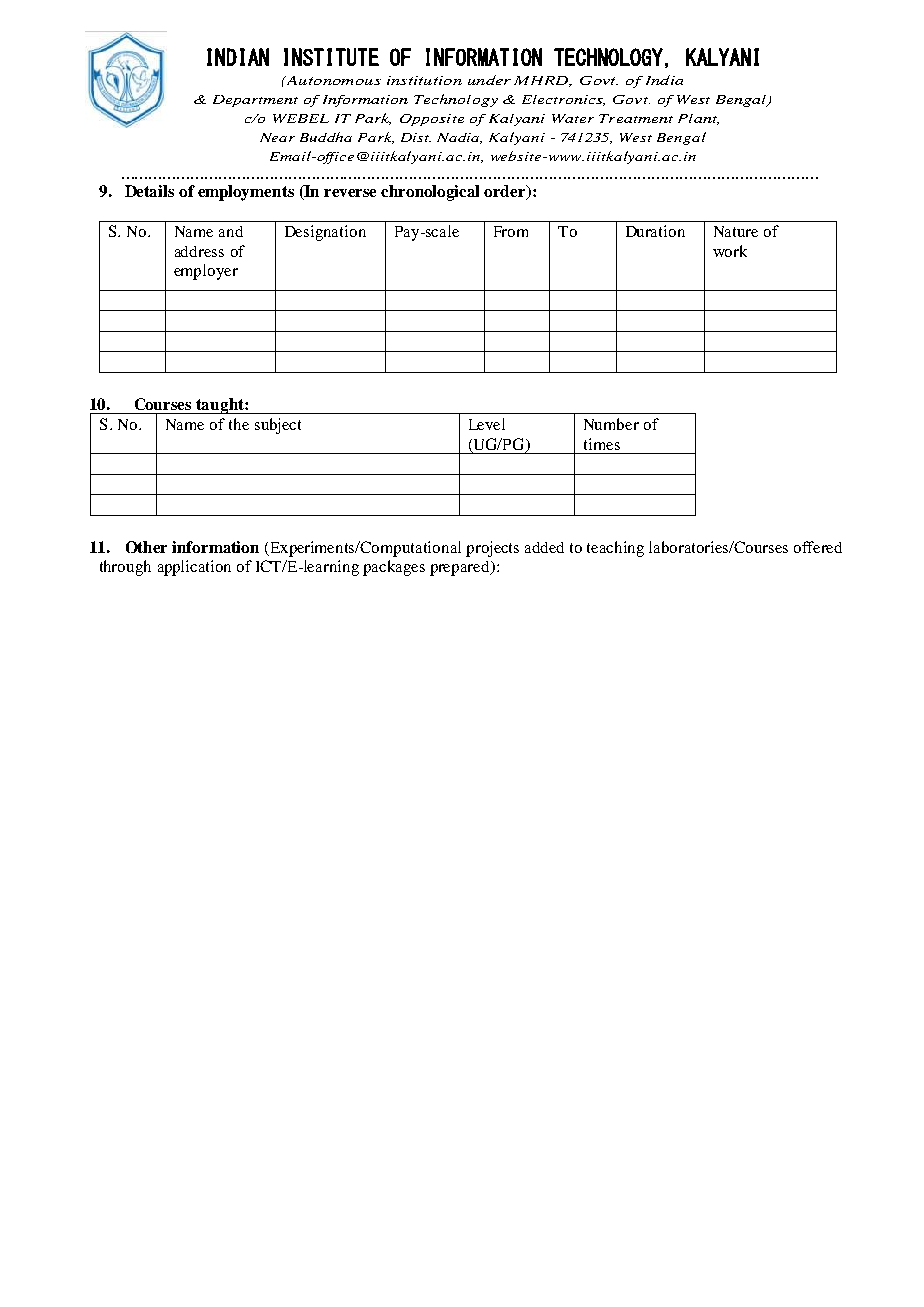  I want to click on application, so click(194, 568).
